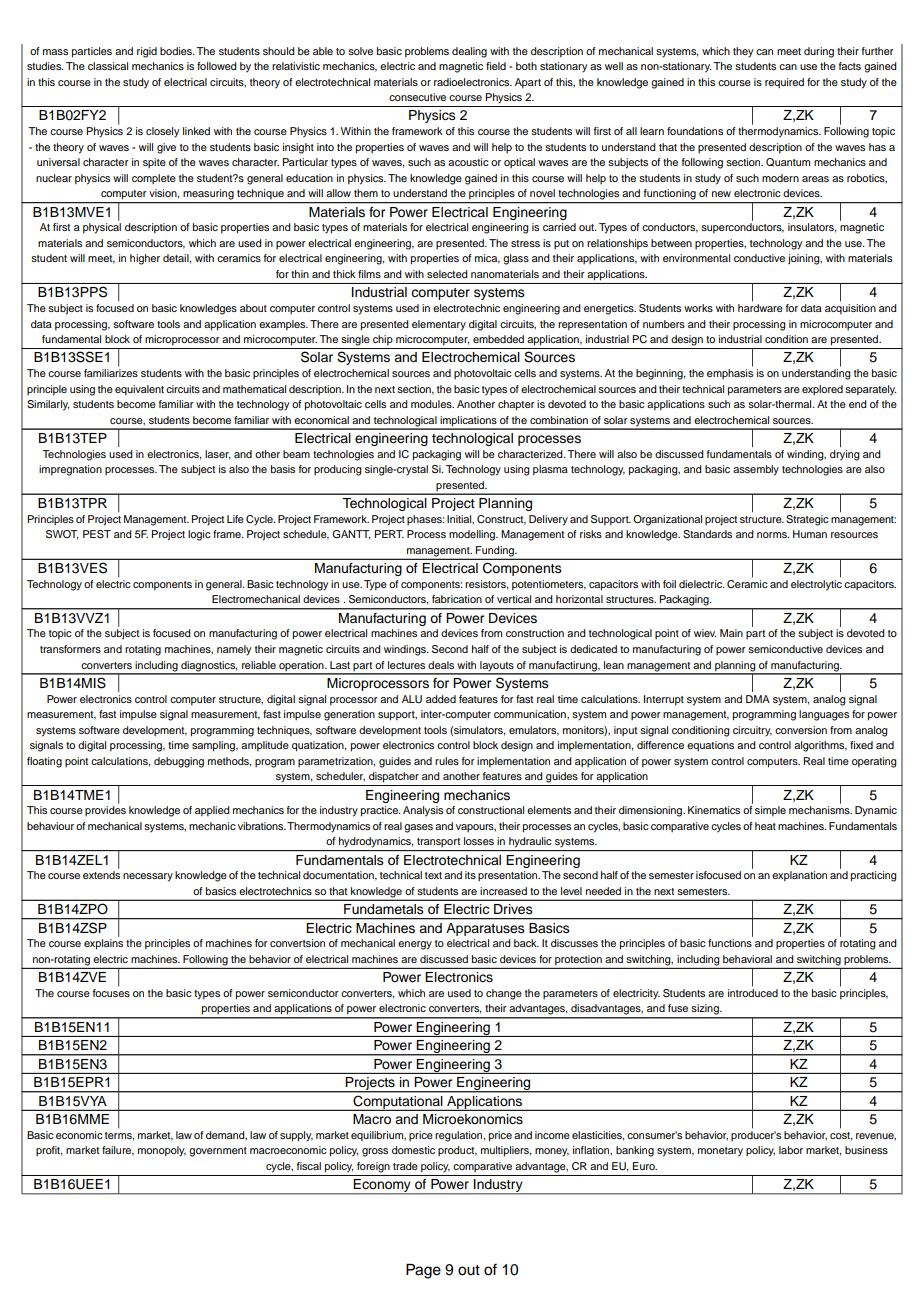 The width and height of the image is (924, 1308). I want to click on transformers, so click(70, 649).
